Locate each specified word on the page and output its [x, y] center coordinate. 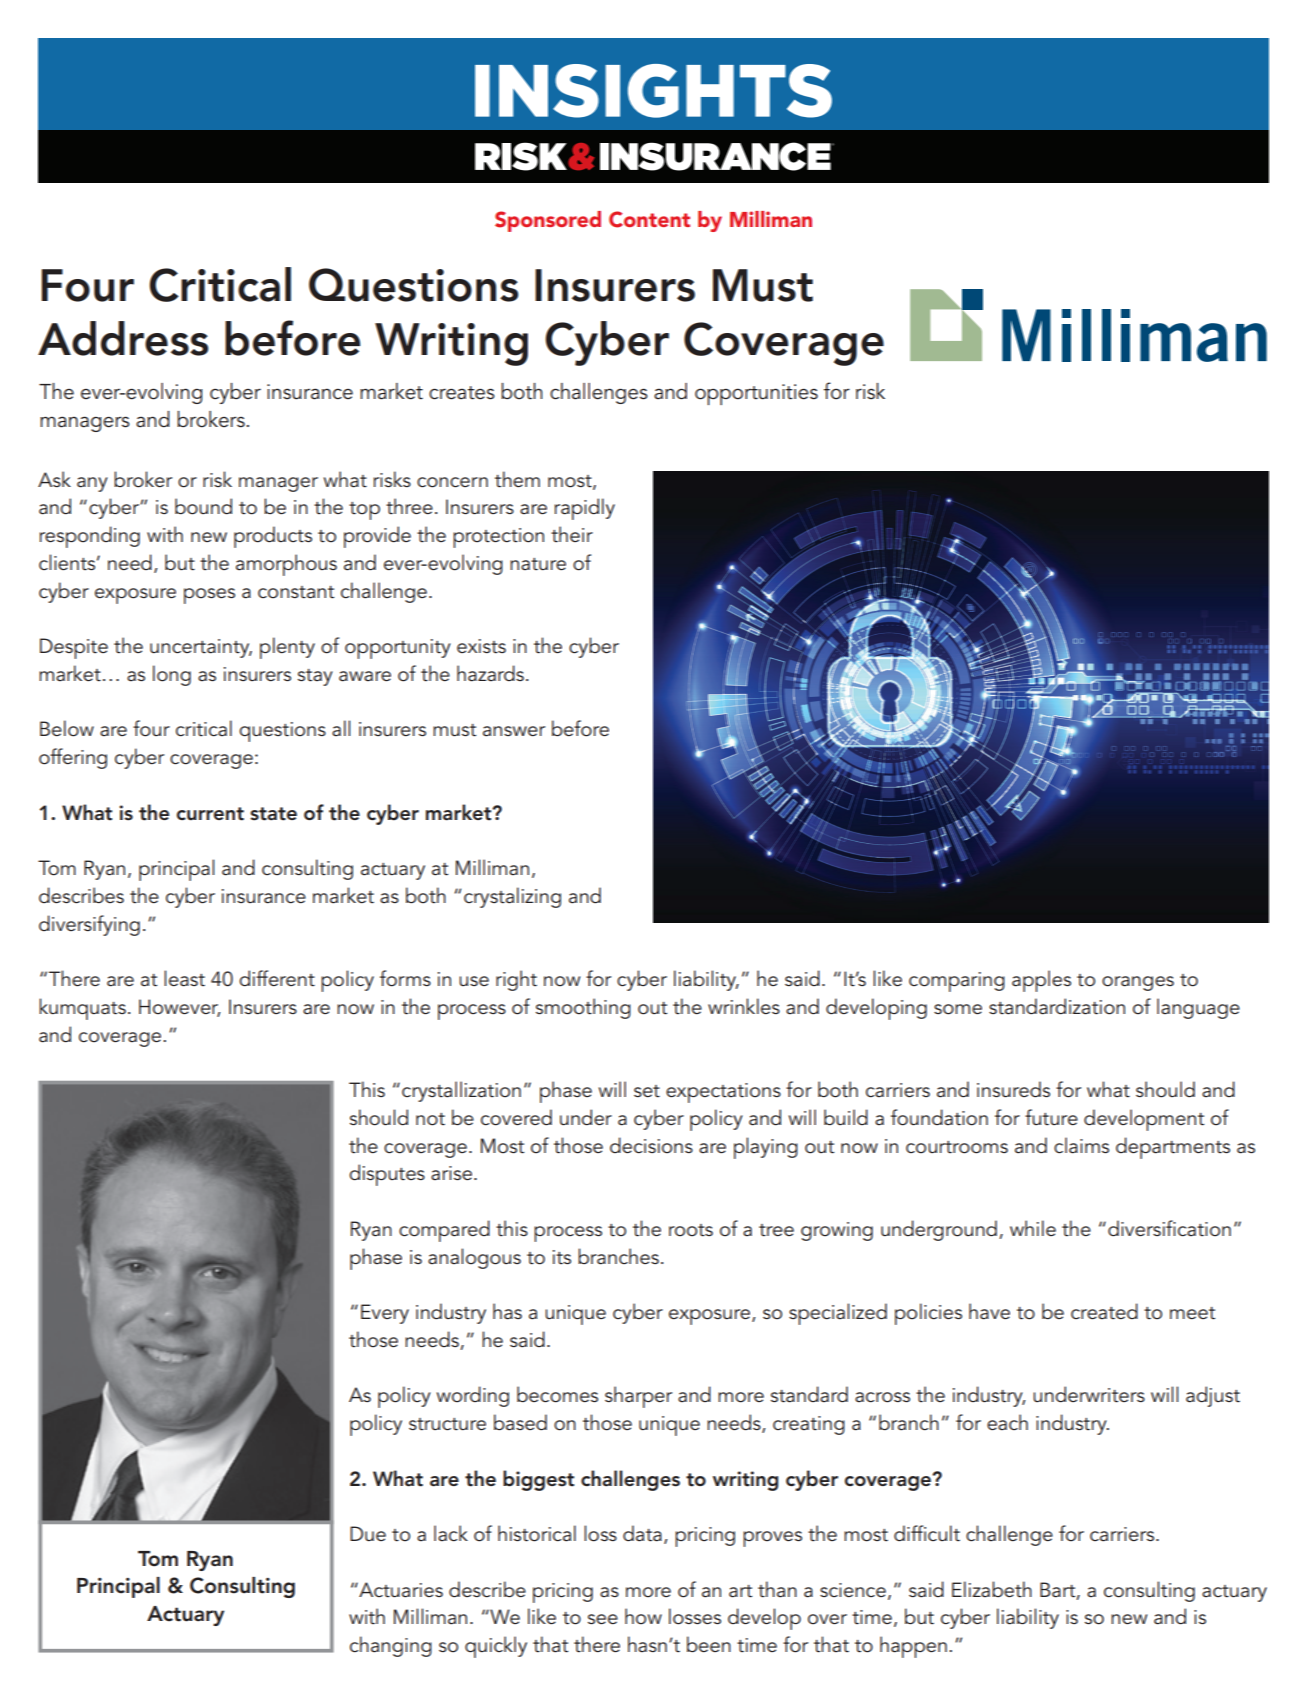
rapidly [584, 509]
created [1104, 1311]
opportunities [756, 394]
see [603, 1619]
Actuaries [400, 1590]
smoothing [583, 1008]
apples [1041, 981]
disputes [387, 1175]
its [562, 1257]
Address [123, 338]
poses [209, 596]
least [184, 978]
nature [538, 564]
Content [649, 219]
